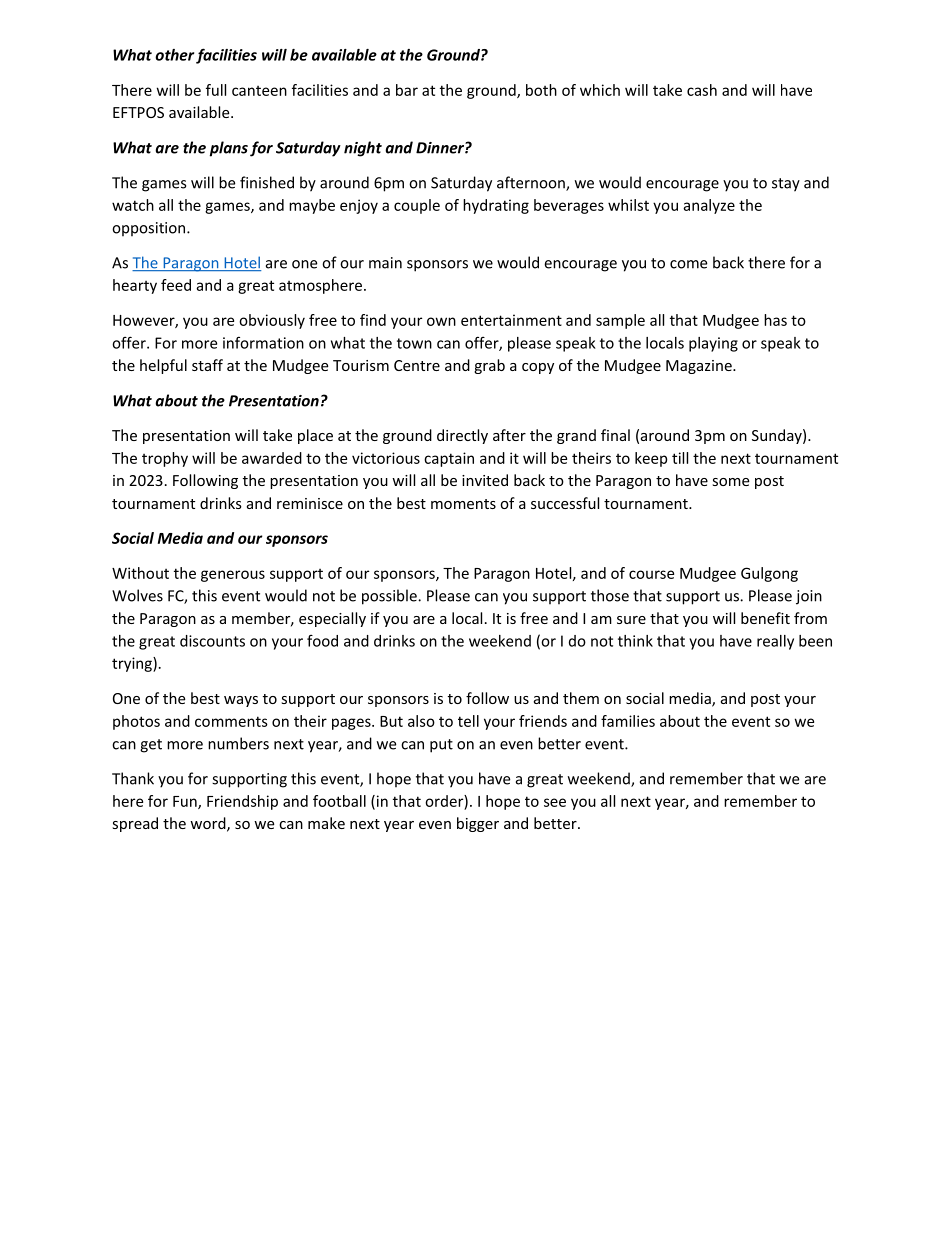 The image size is (952, 1233). I want to click on entertainment, so click(511, 320).
